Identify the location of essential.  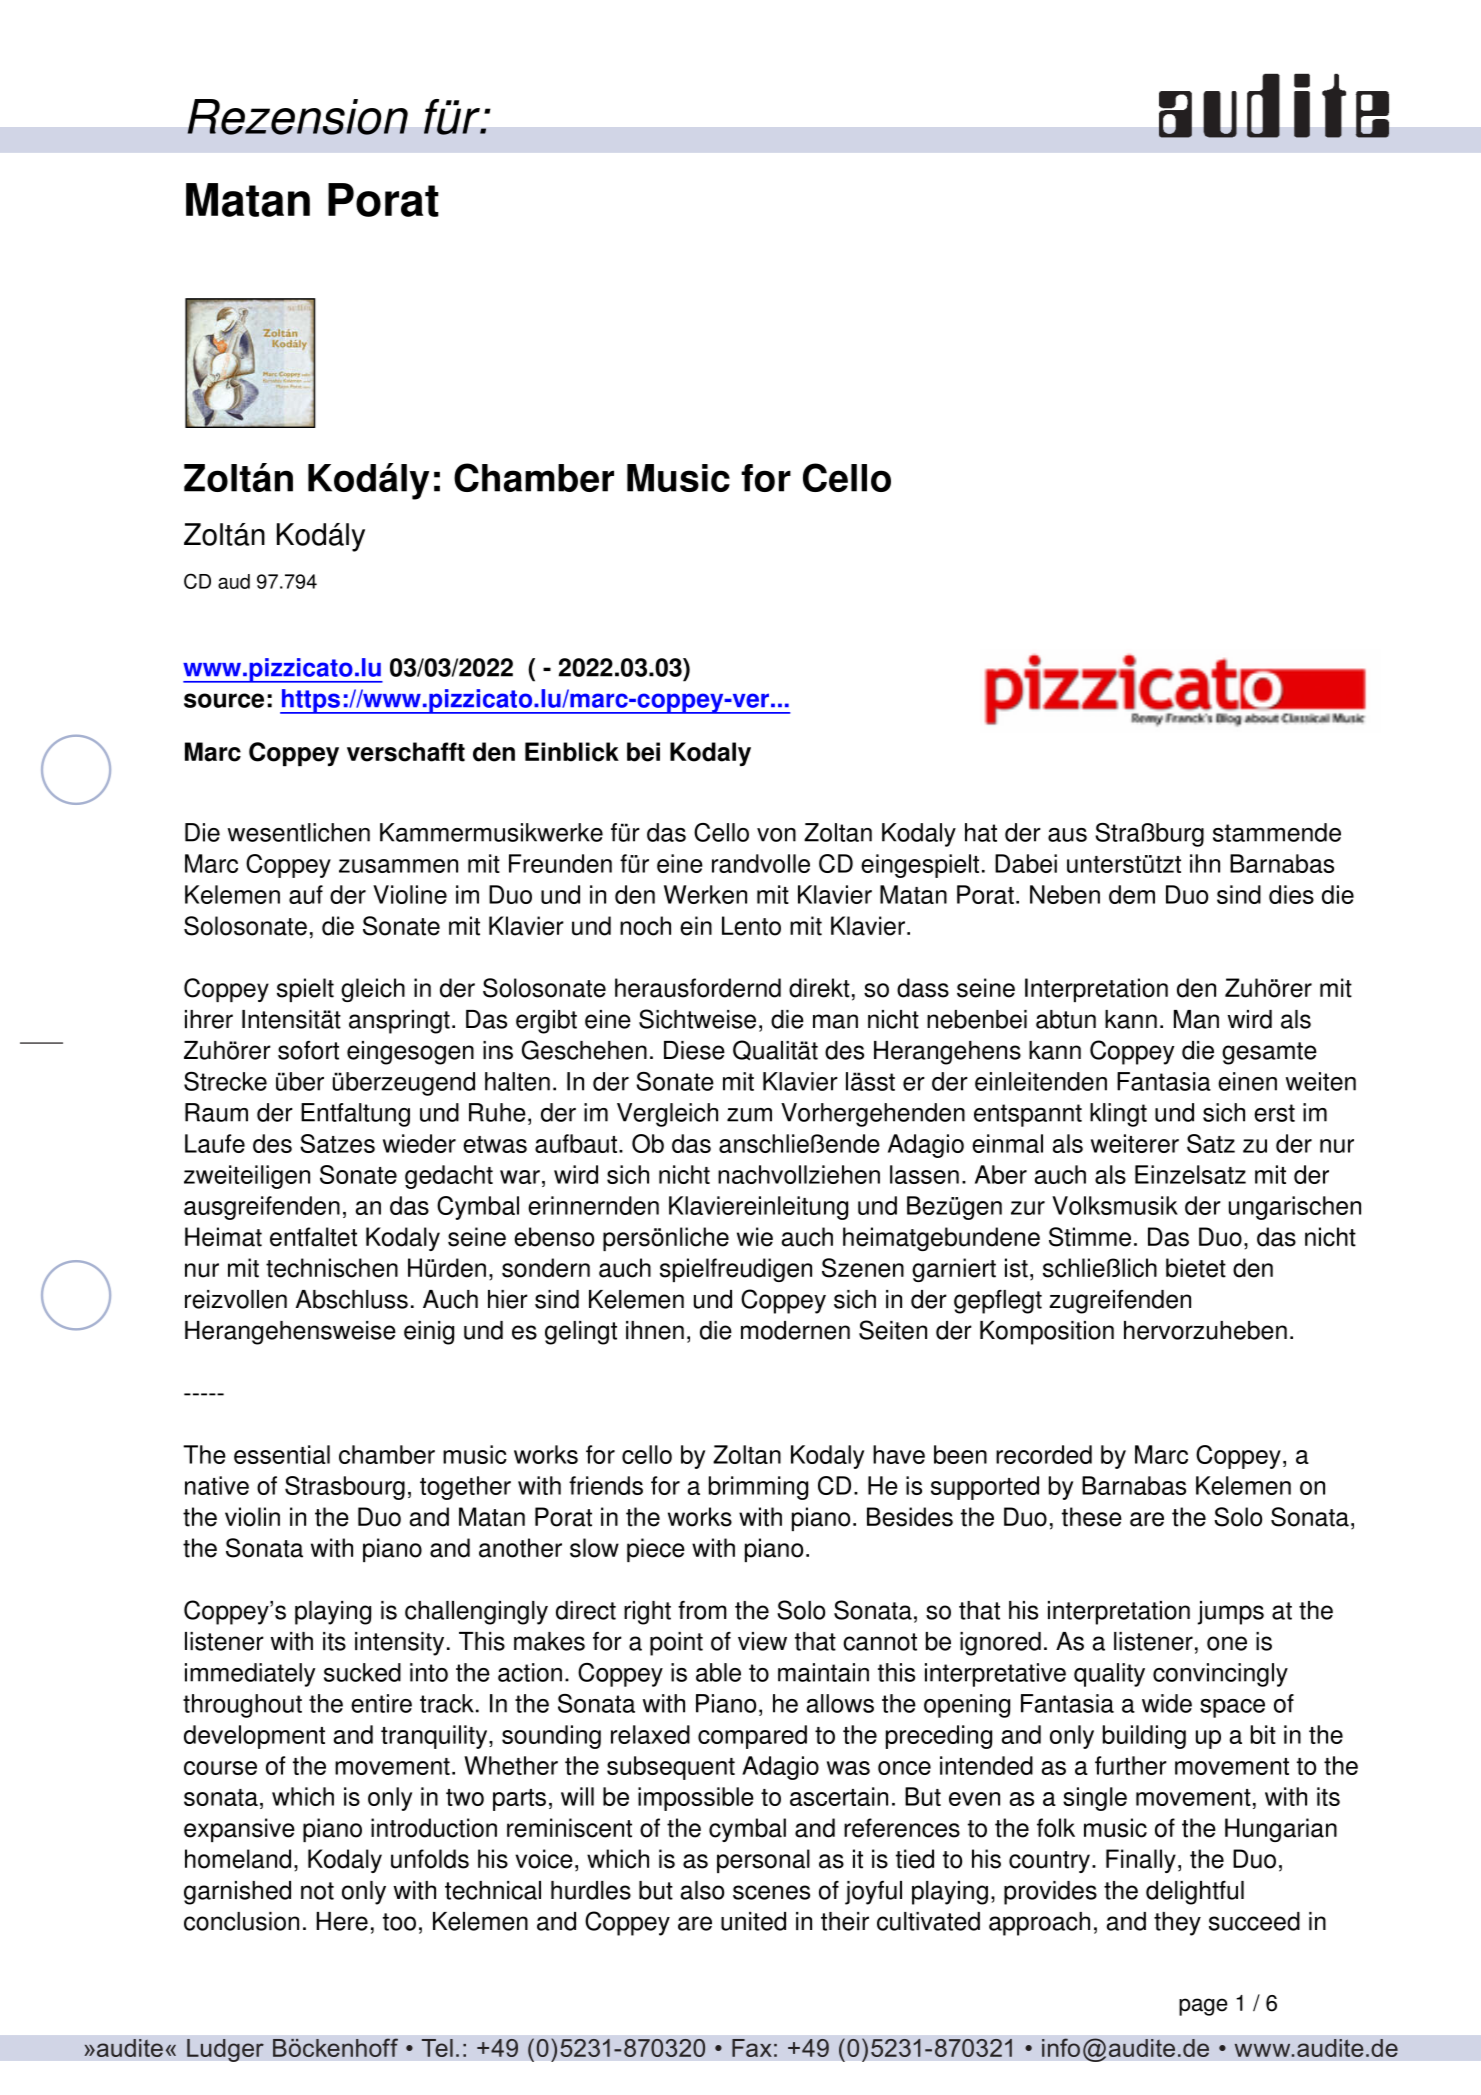
(282, 1454).
